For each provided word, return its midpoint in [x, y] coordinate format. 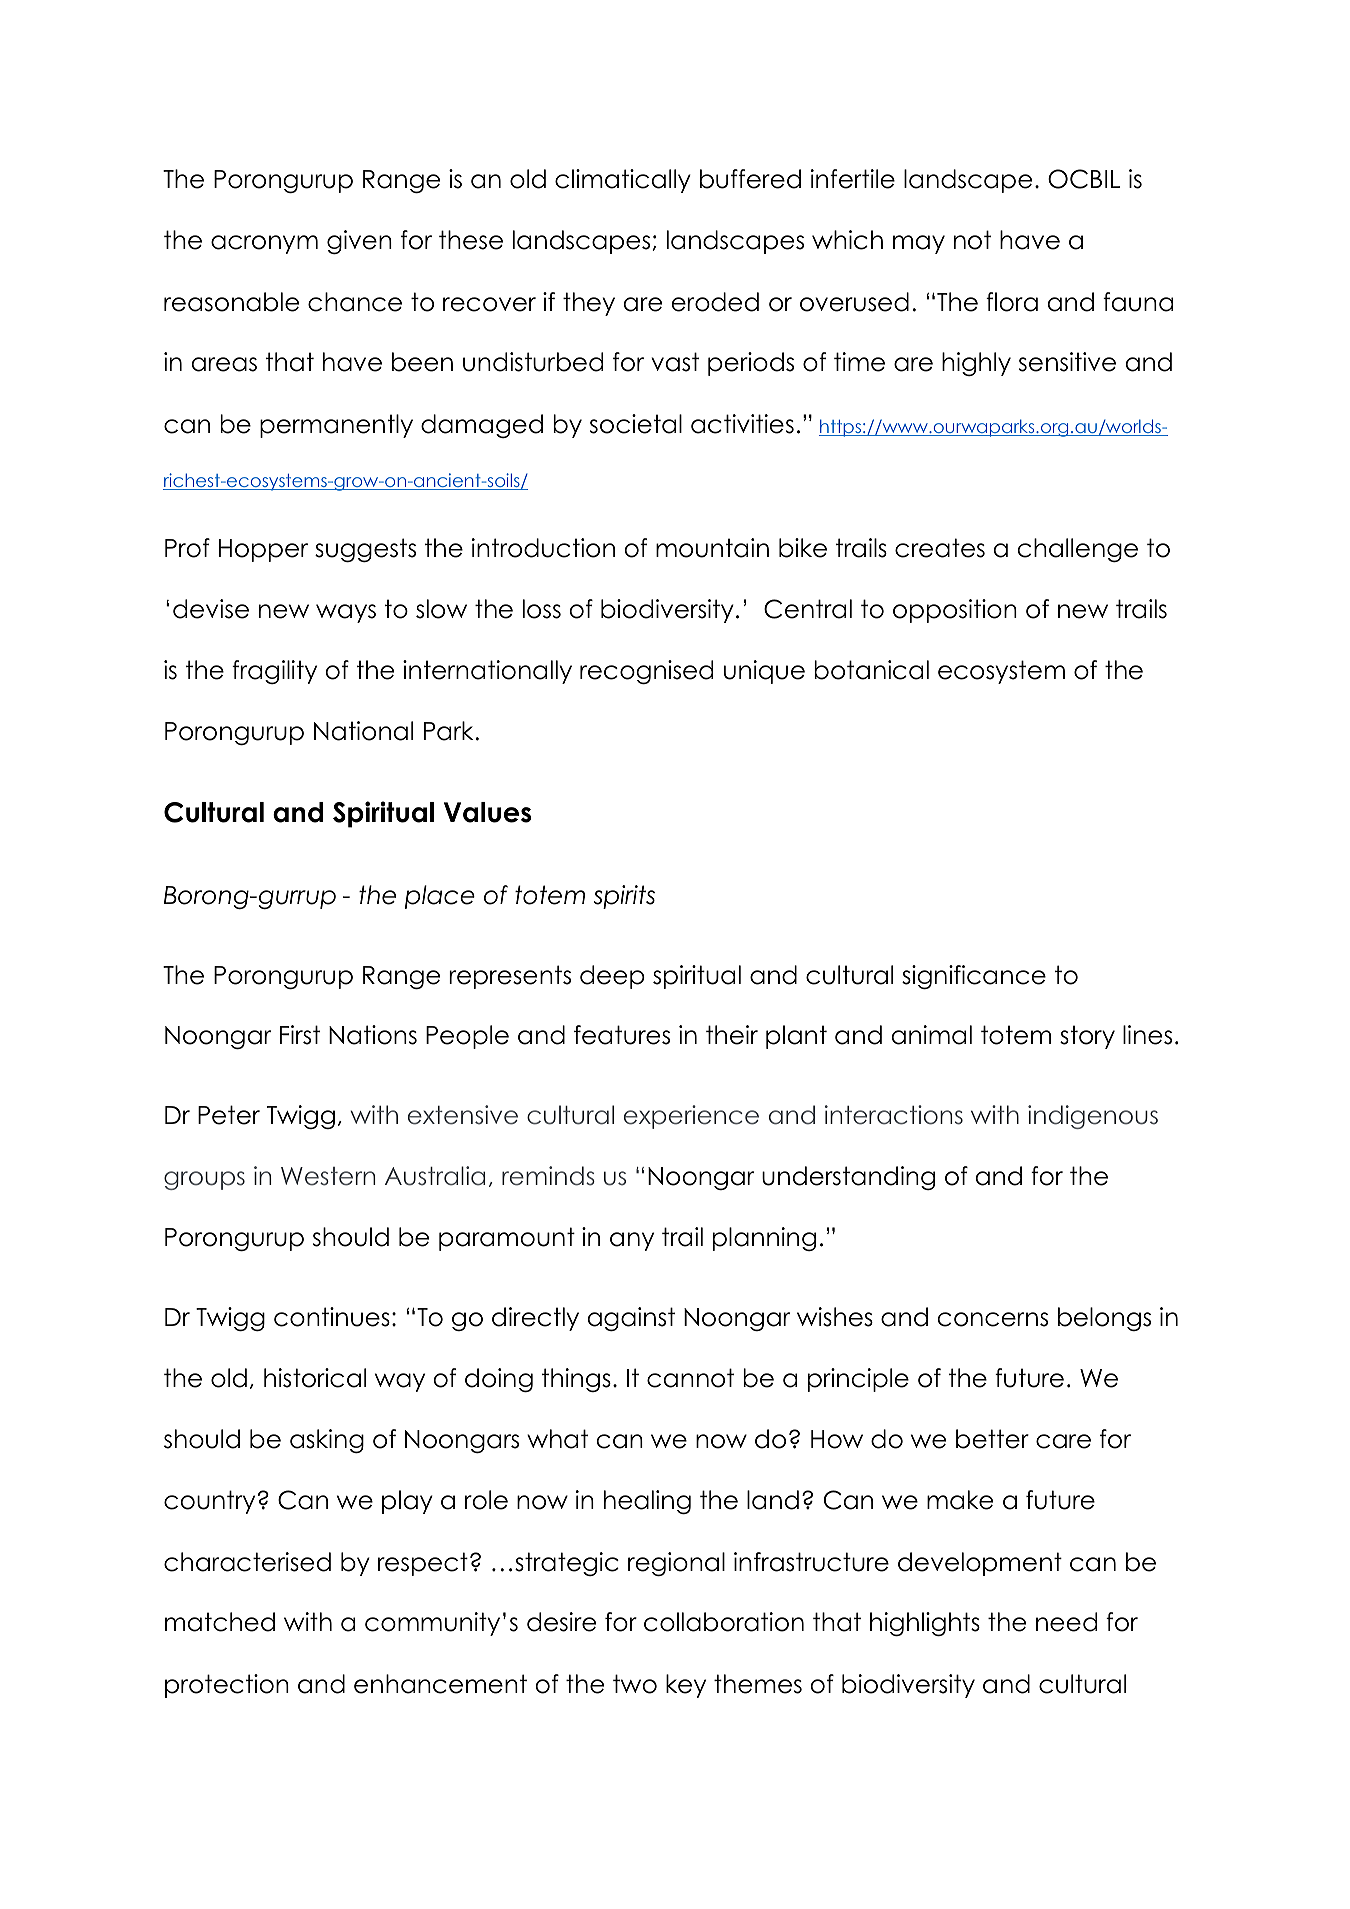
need [1066, 1622]
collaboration [724, 1622]
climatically [623, 181]
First [300, 1035]
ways [346, 613]
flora [1012, 302]
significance [974, 977]
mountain [712, 548]
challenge [1077, 550]
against [631, 1319]
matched [220, 1622]
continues [332, 1317]
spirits [624, 897]
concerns [992, 1319]
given [359, 242]
